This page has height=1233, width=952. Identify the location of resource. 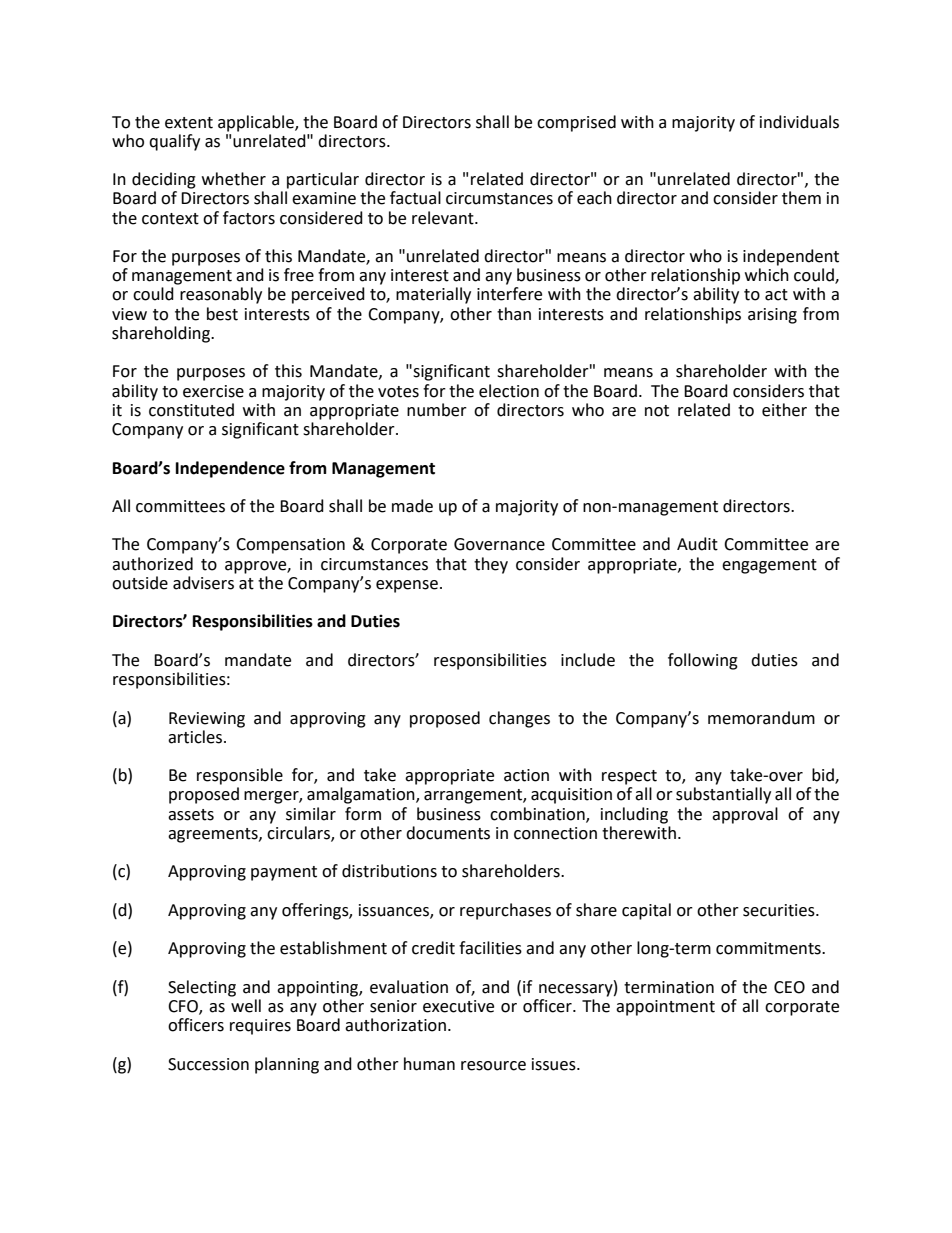
(493, 1066).
